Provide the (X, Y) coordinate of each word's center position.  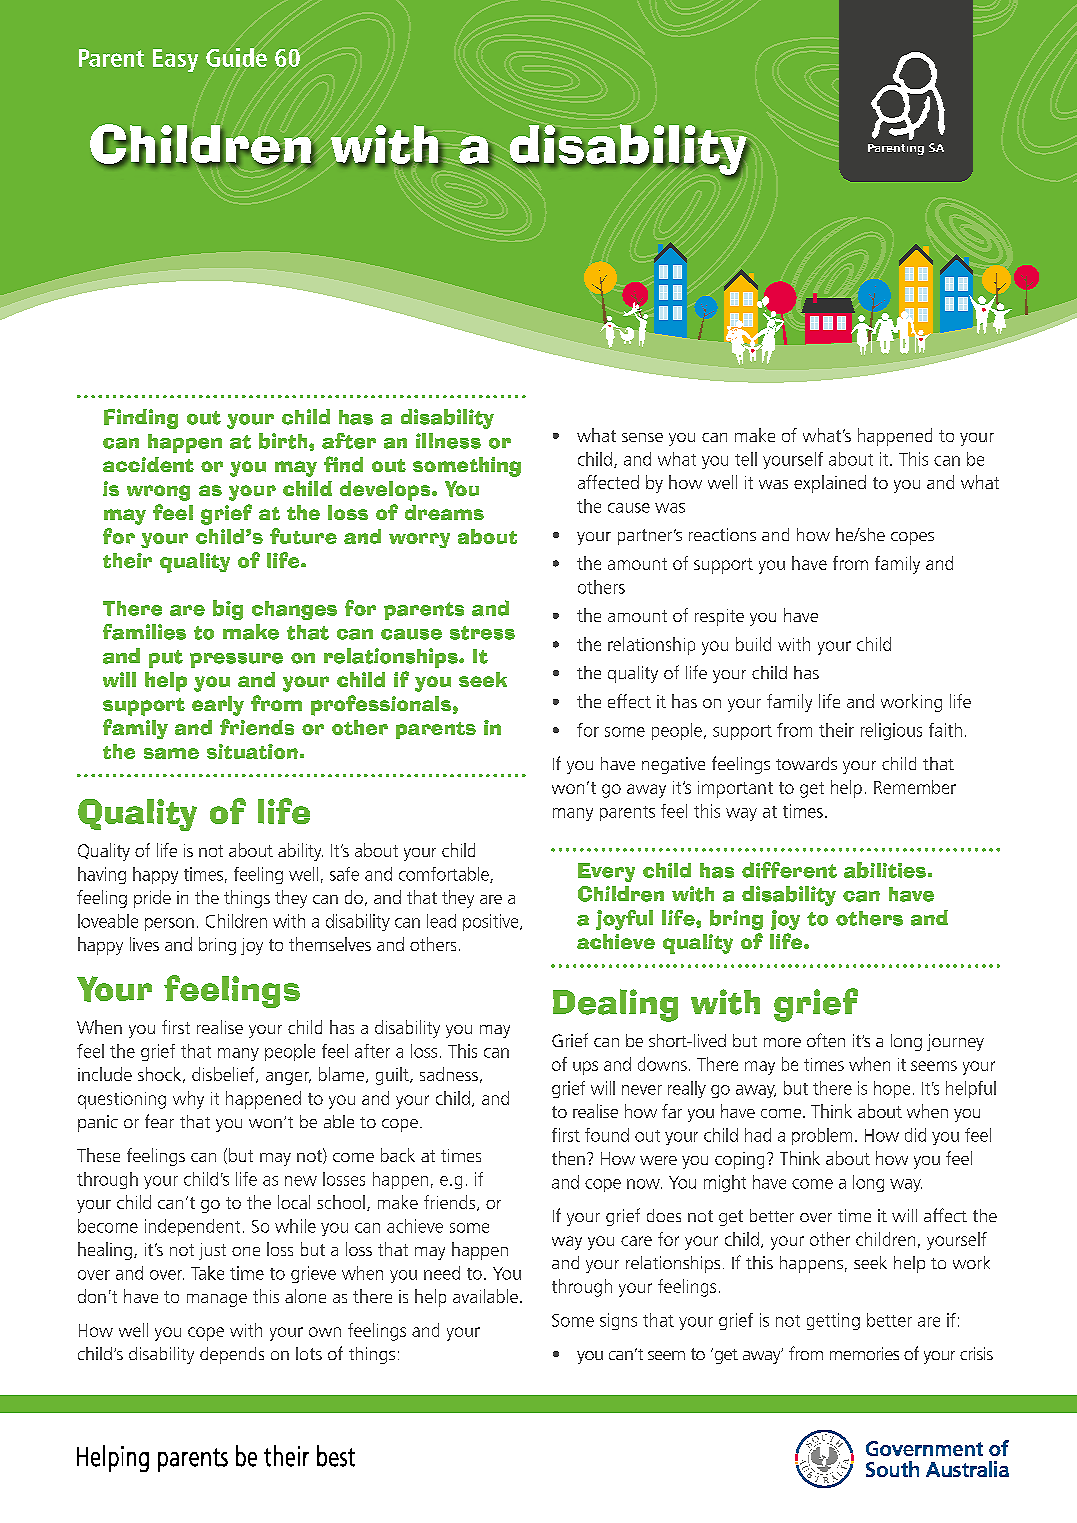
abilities (885, 870)
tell (746, 459)
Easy (175, 60)
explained (830, 484)
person (169, 924)
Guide (236, 57)
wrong (158, 493)
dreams (444, 512)
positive (492, 922)
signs (618, 1321)
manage (217, 1300)
